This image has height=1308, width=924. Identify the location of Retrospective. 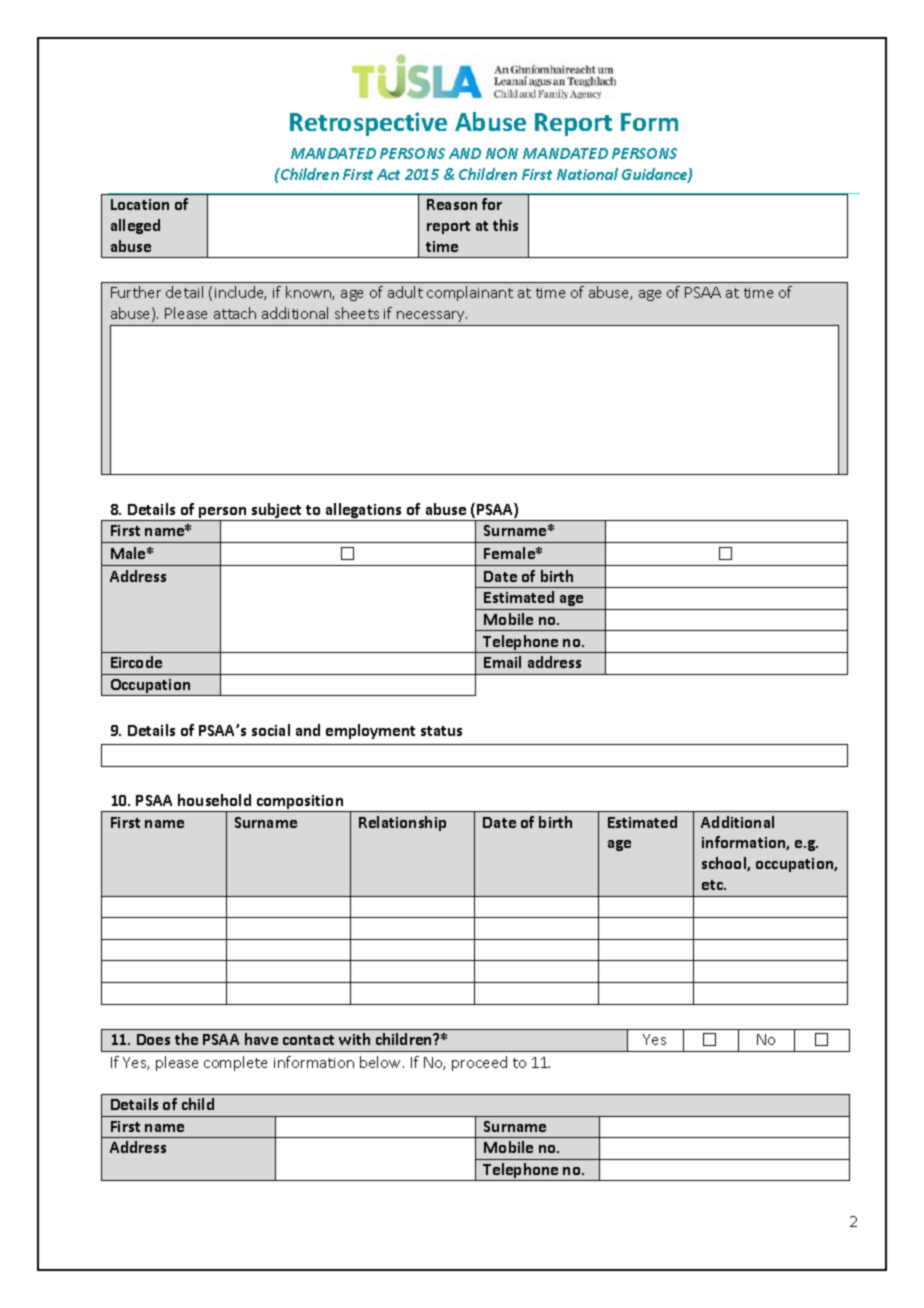
(368, 124).
